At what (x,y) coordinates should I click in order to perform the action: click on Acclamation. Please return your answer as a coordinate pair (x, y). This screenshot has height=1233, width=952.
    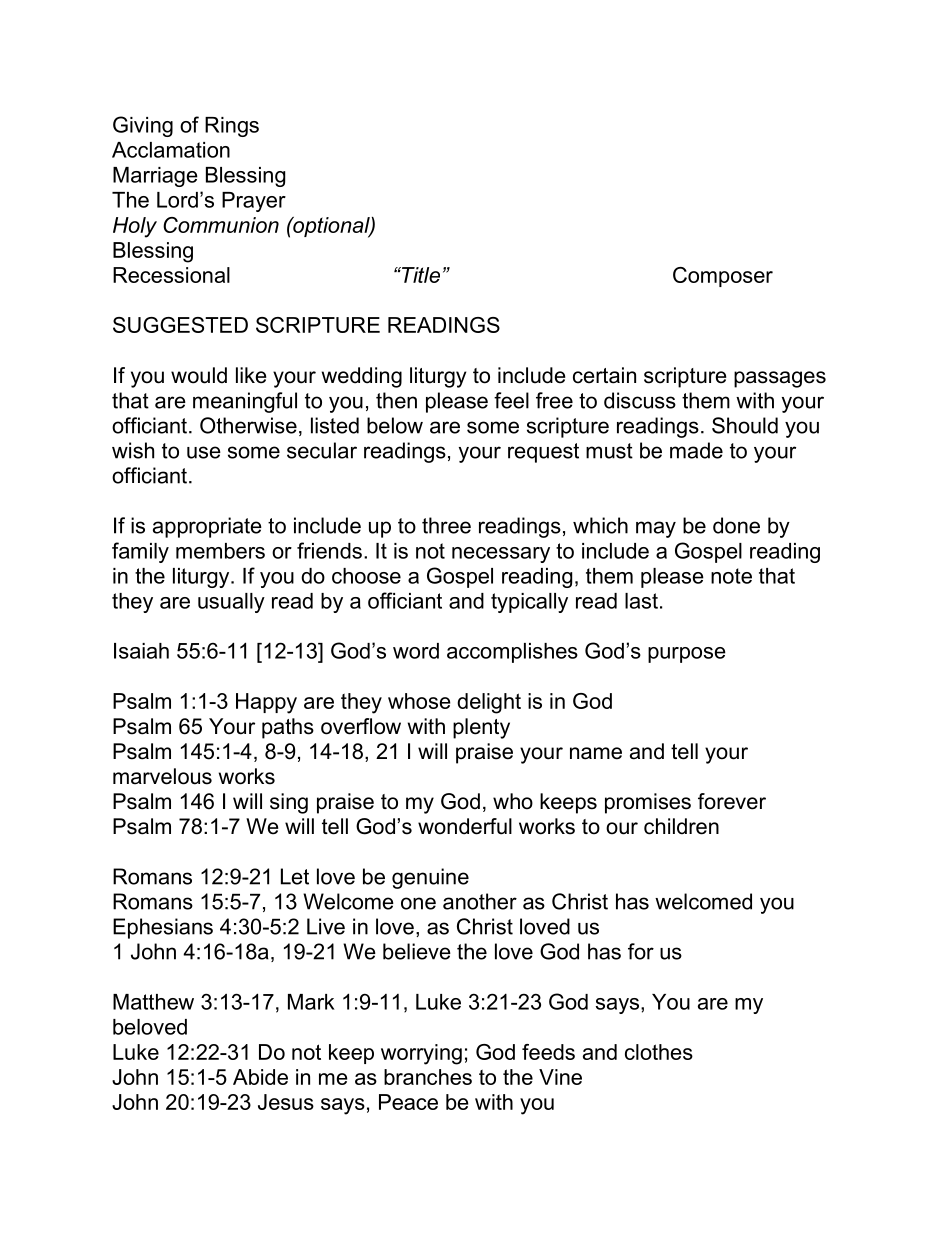
    Looking at the image, I should click on (171, 150).
